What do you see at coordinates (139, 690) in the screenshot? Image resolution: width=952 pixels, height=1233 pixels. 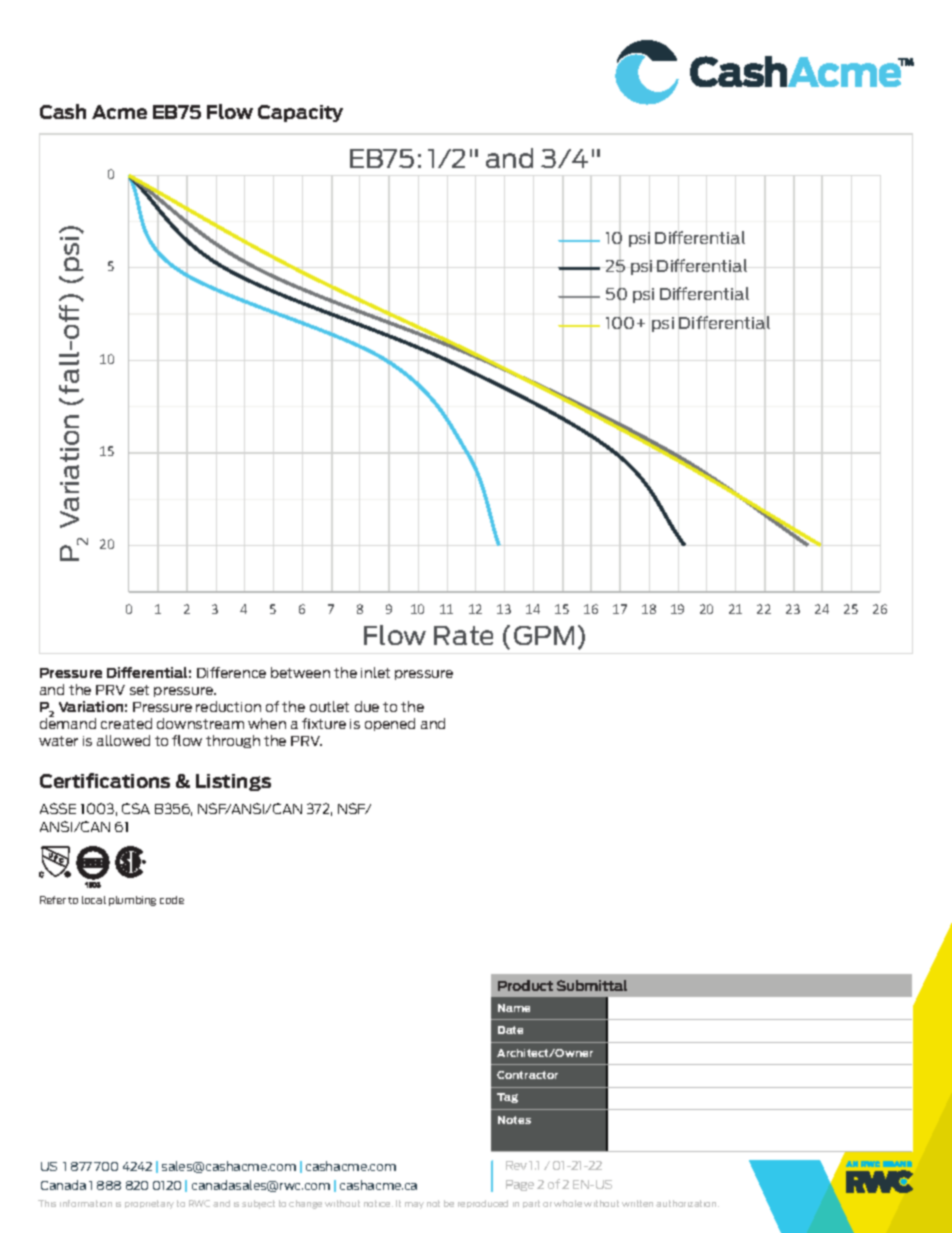 I see `set` at bounding box center [139, 690].
